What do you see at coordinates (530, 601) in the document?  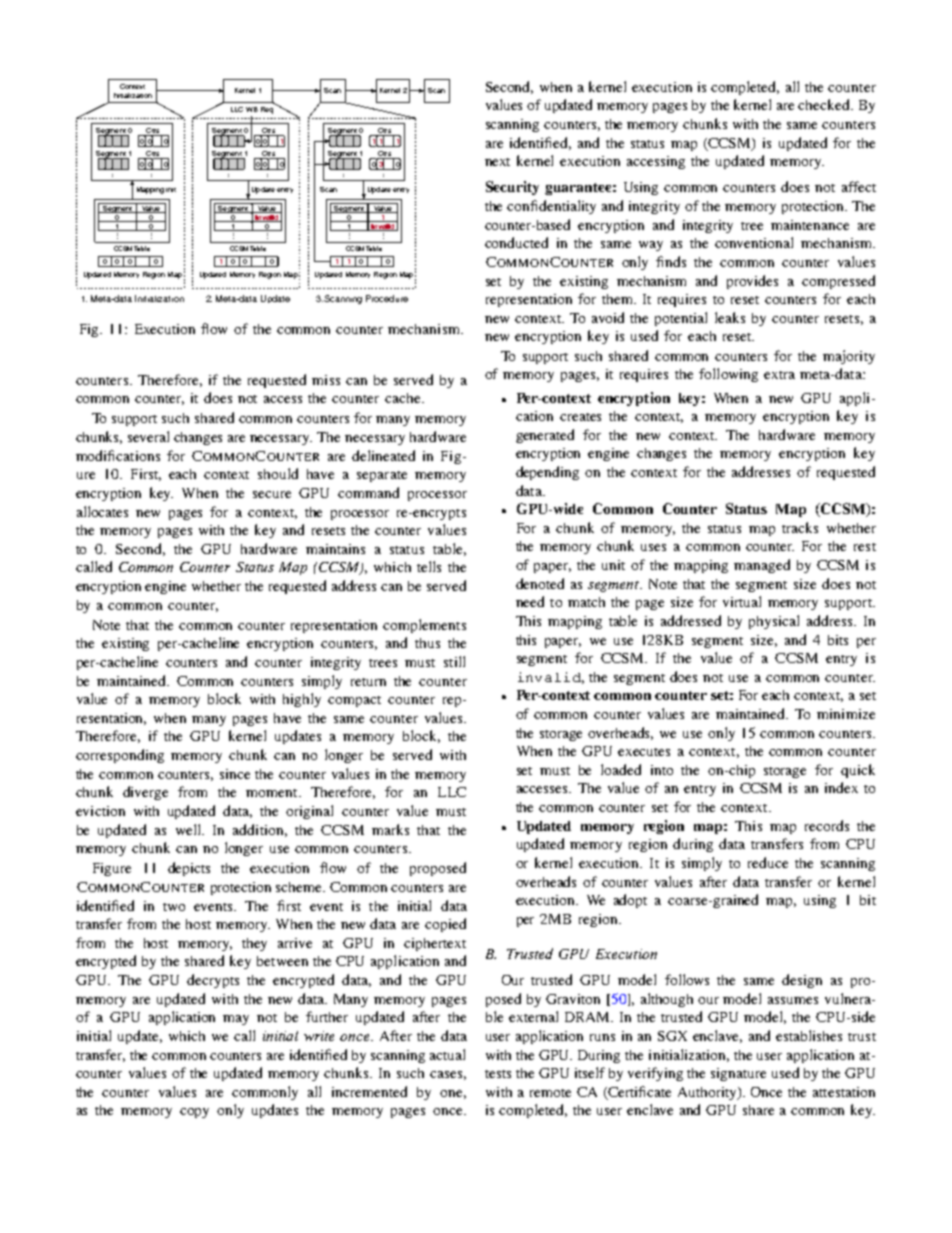 I see `need` at bounding box center [530, 601].
